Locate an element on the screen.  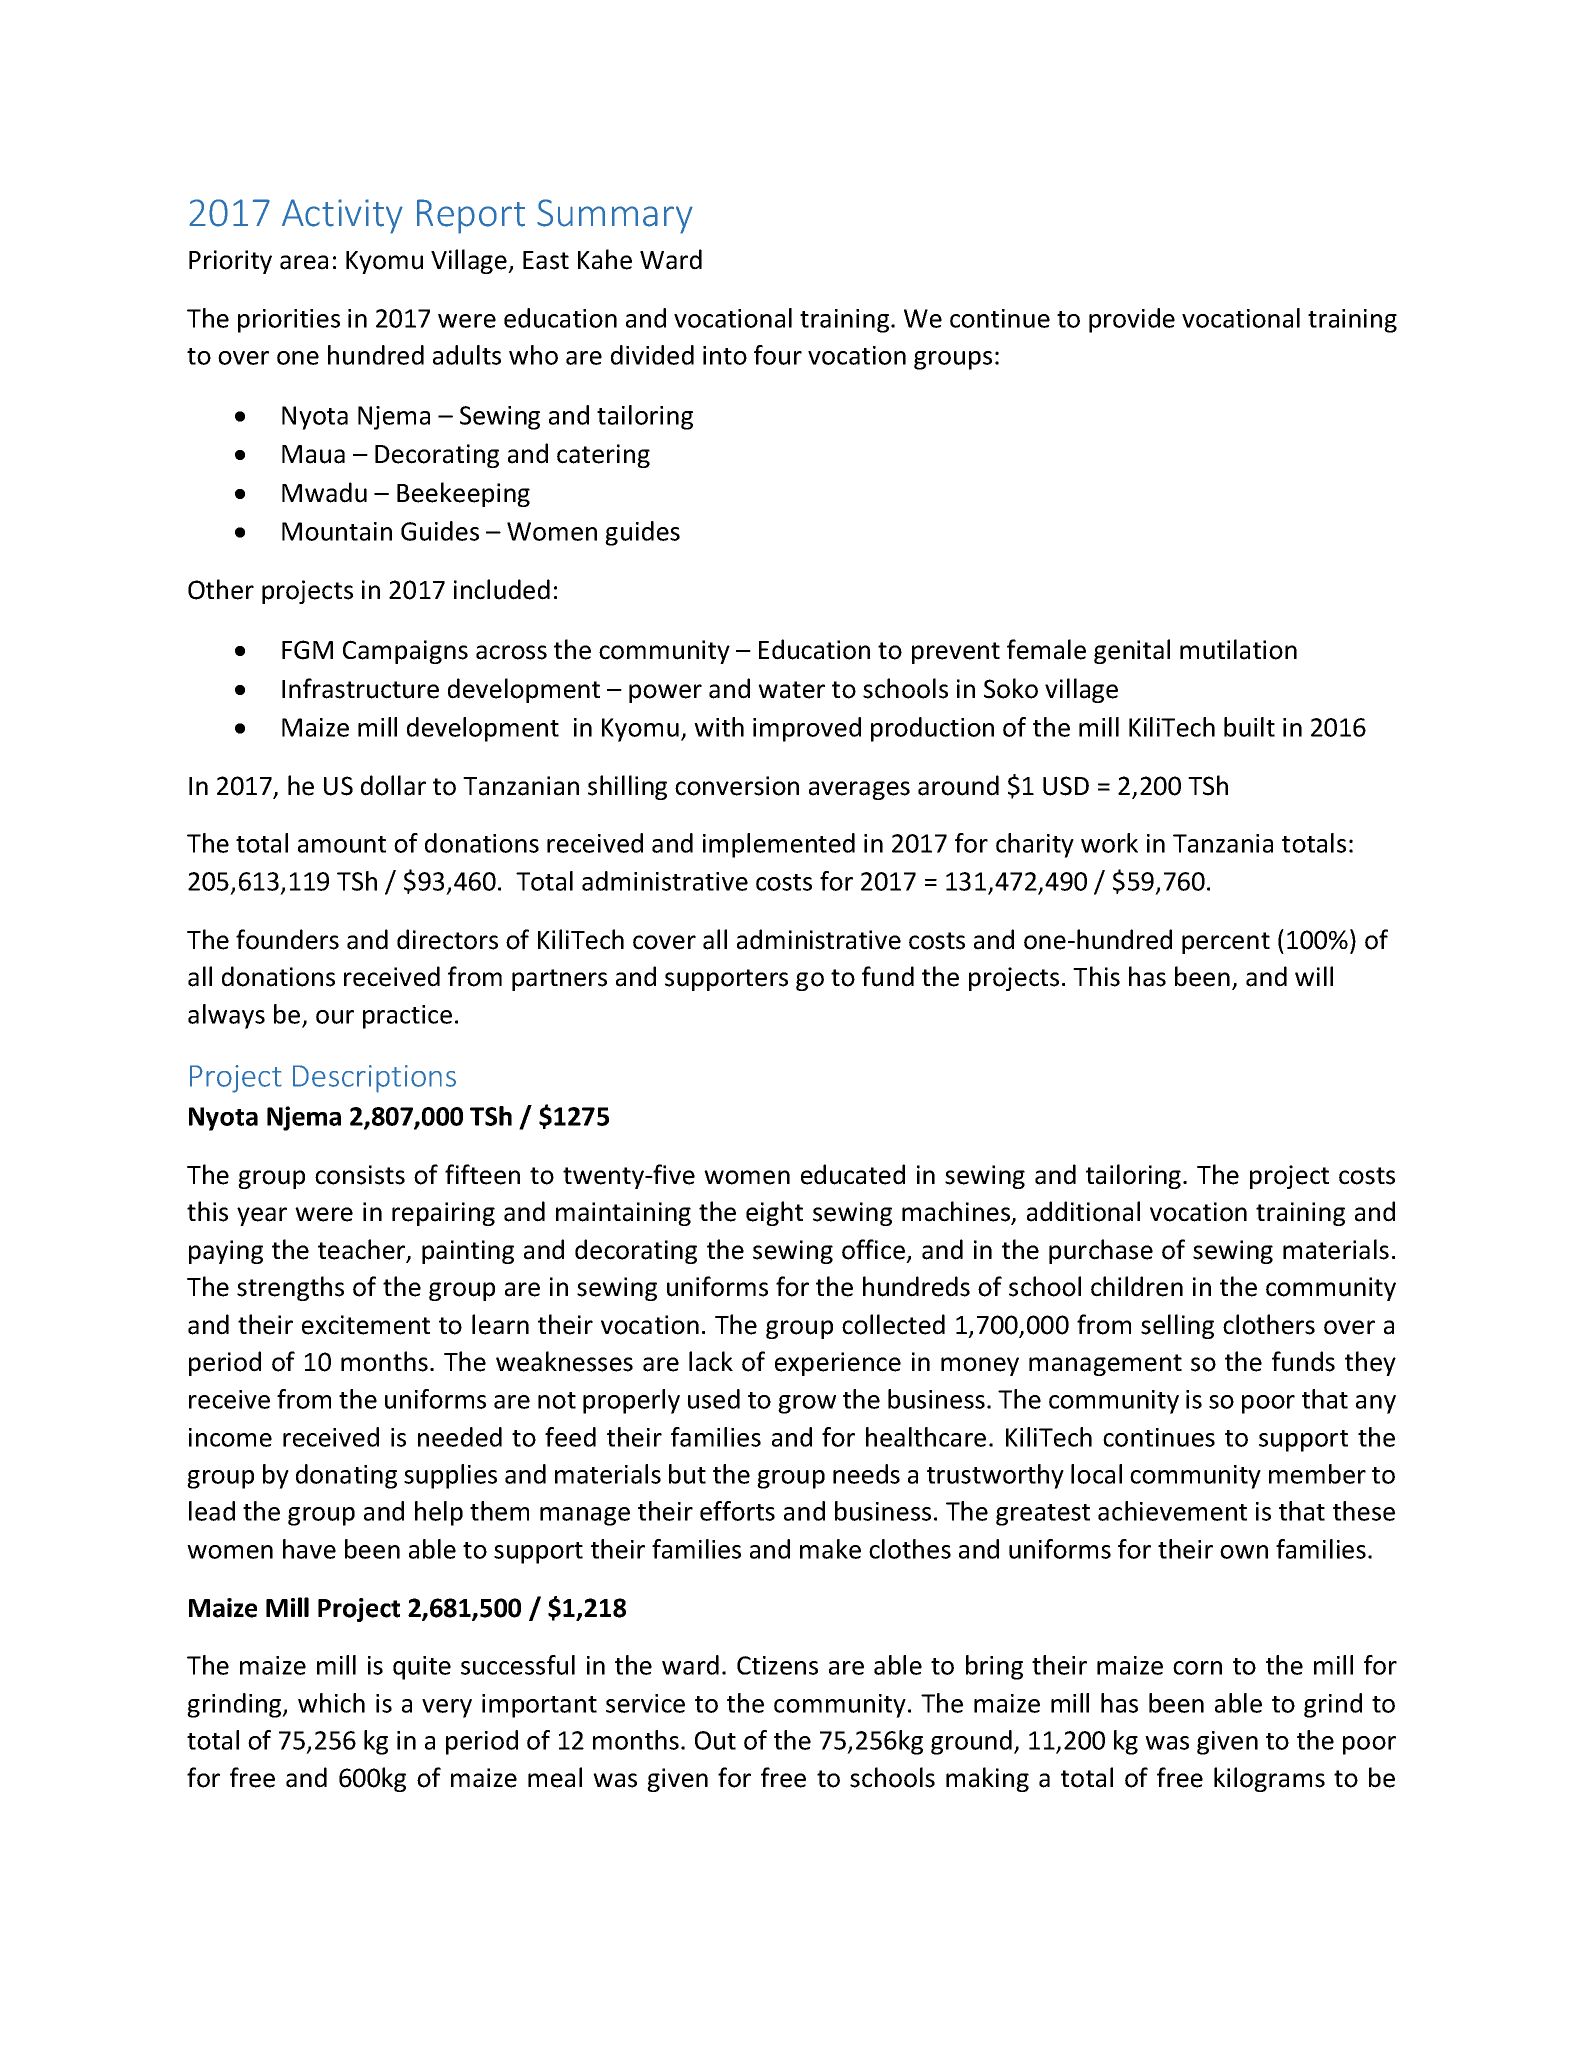
which is located at coordinates (331, 1703).
